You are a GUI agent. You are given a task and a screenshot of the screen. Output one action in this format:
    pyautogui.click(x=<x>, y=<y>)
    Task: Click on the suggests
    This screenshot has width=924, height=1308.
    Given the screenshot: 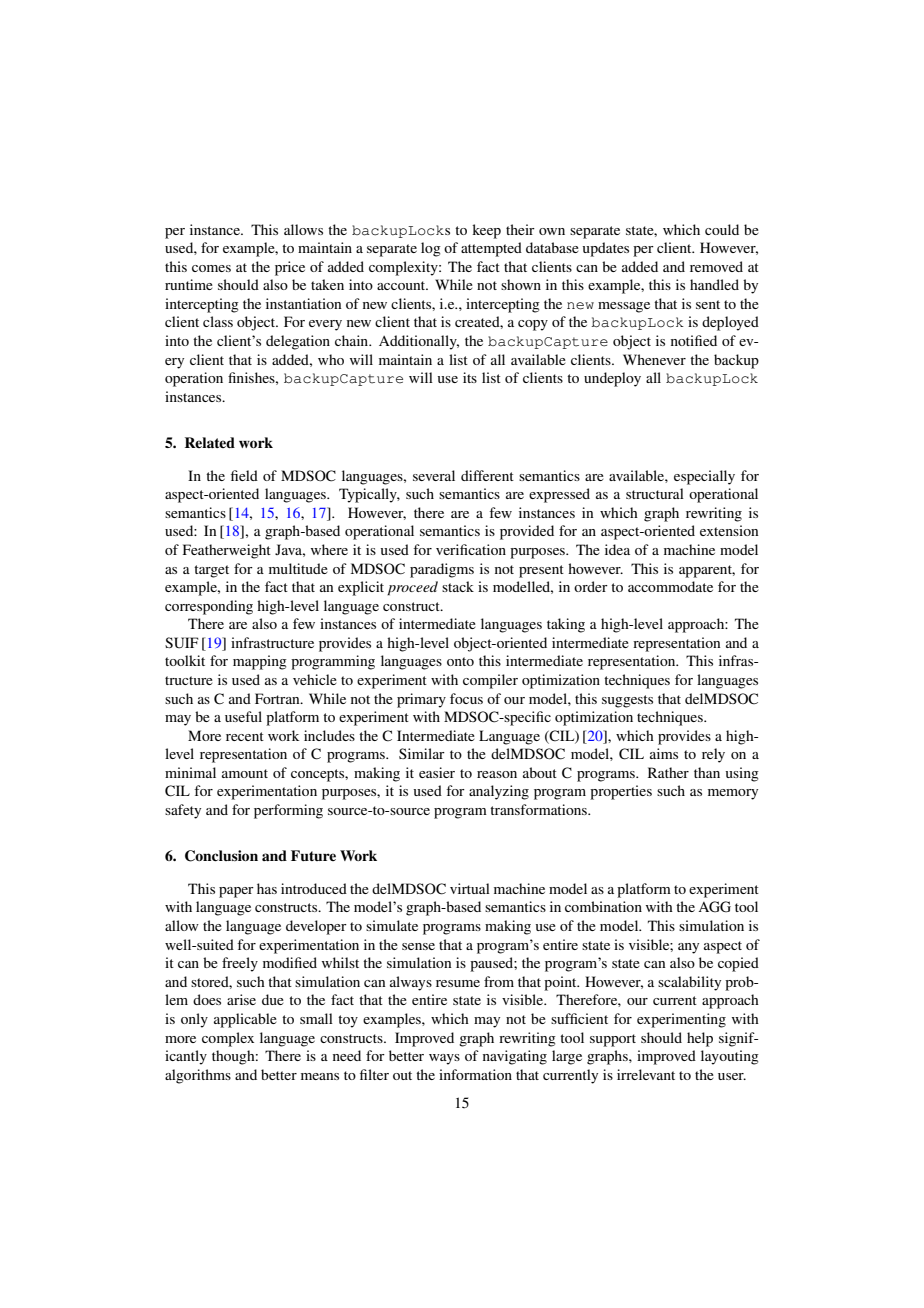 What is the action you would take?
    pyautogui.click(x=627, y=701)
